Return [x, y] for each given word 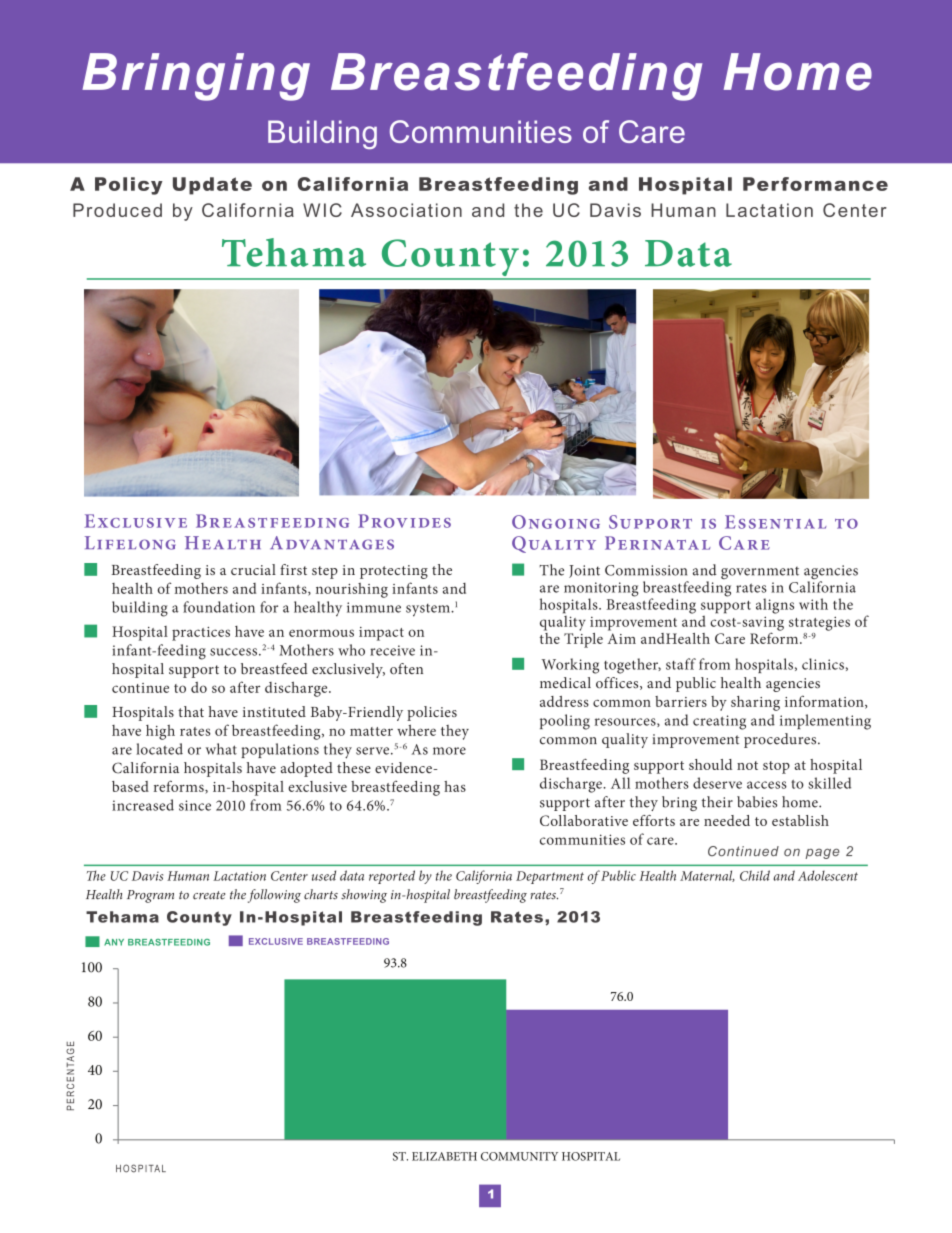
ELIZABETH [444, 1156]
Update [212, 186]
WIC [322, 210]
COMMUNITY [519, 1156]
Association [406, 210]
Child [755, 875]
